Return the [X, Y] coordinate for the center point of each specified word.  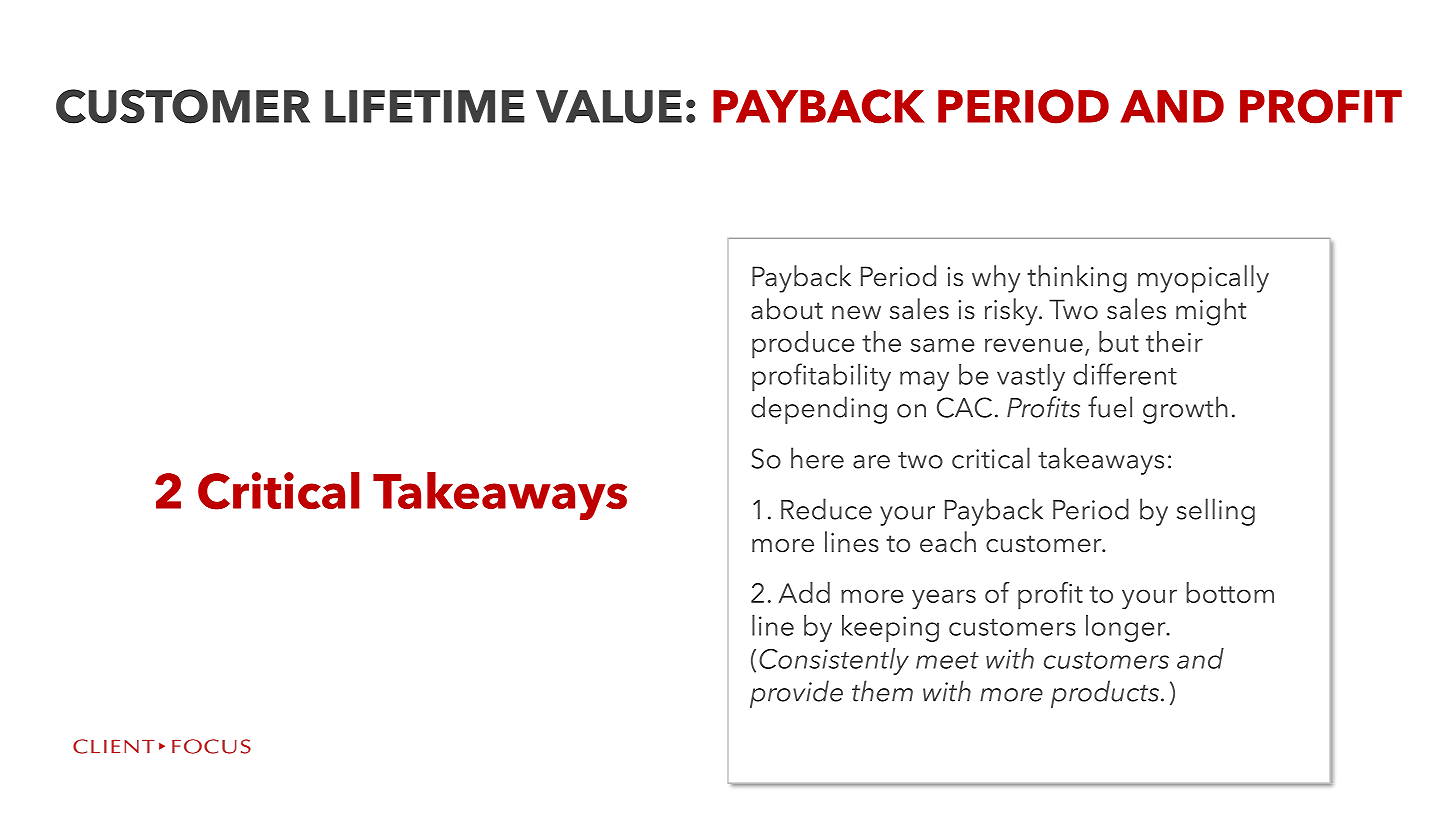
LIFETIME [425, 106]
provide [796, 694]
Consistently [834, 661]
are [871, 462]
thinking [1077, 279]
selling [1216, 512]
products [1106, 694]
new [856, 313]
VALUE [609, 107]
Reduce [826, 509]
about [787, 309]
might [1211, 312]
